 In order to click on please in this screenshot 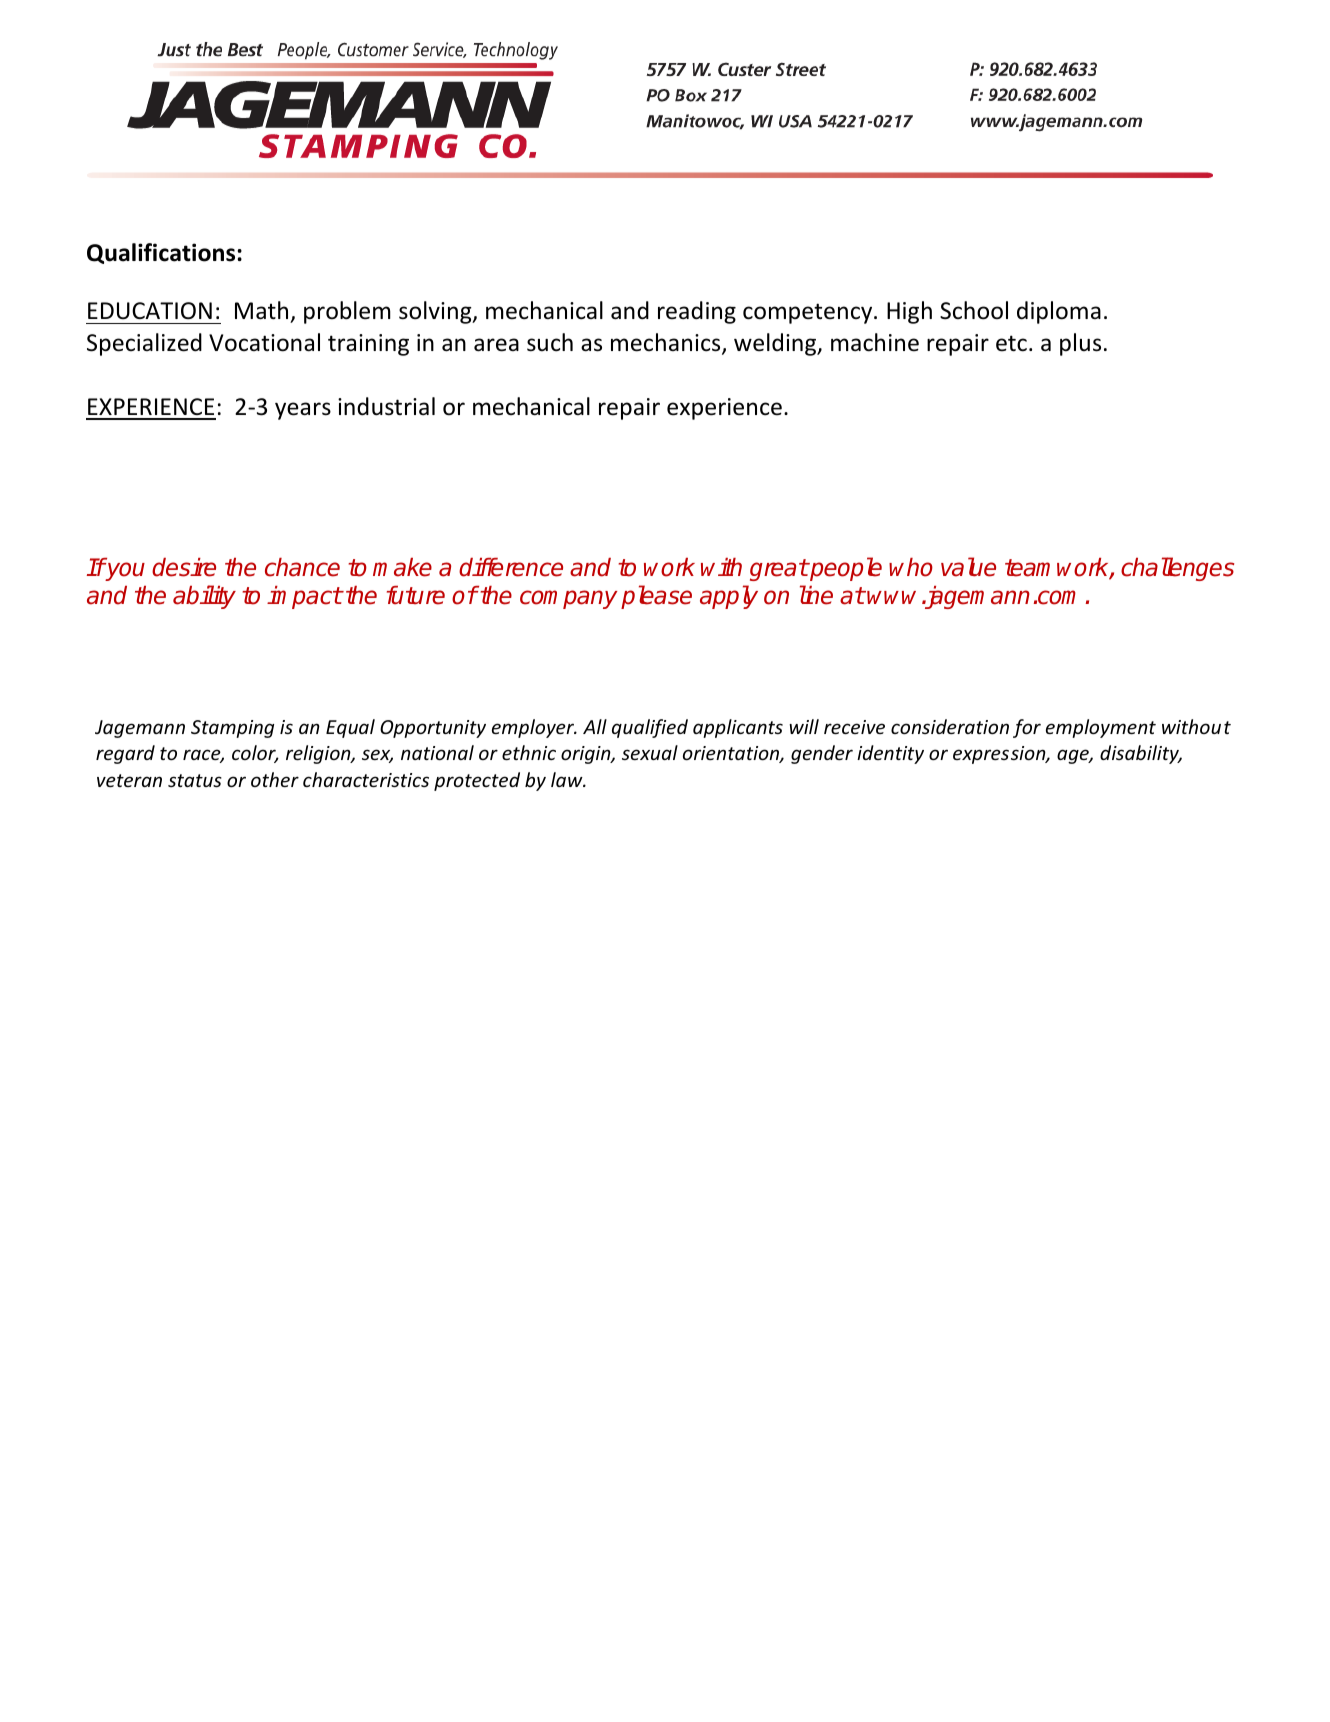, I will do `click(656, 597)`.
